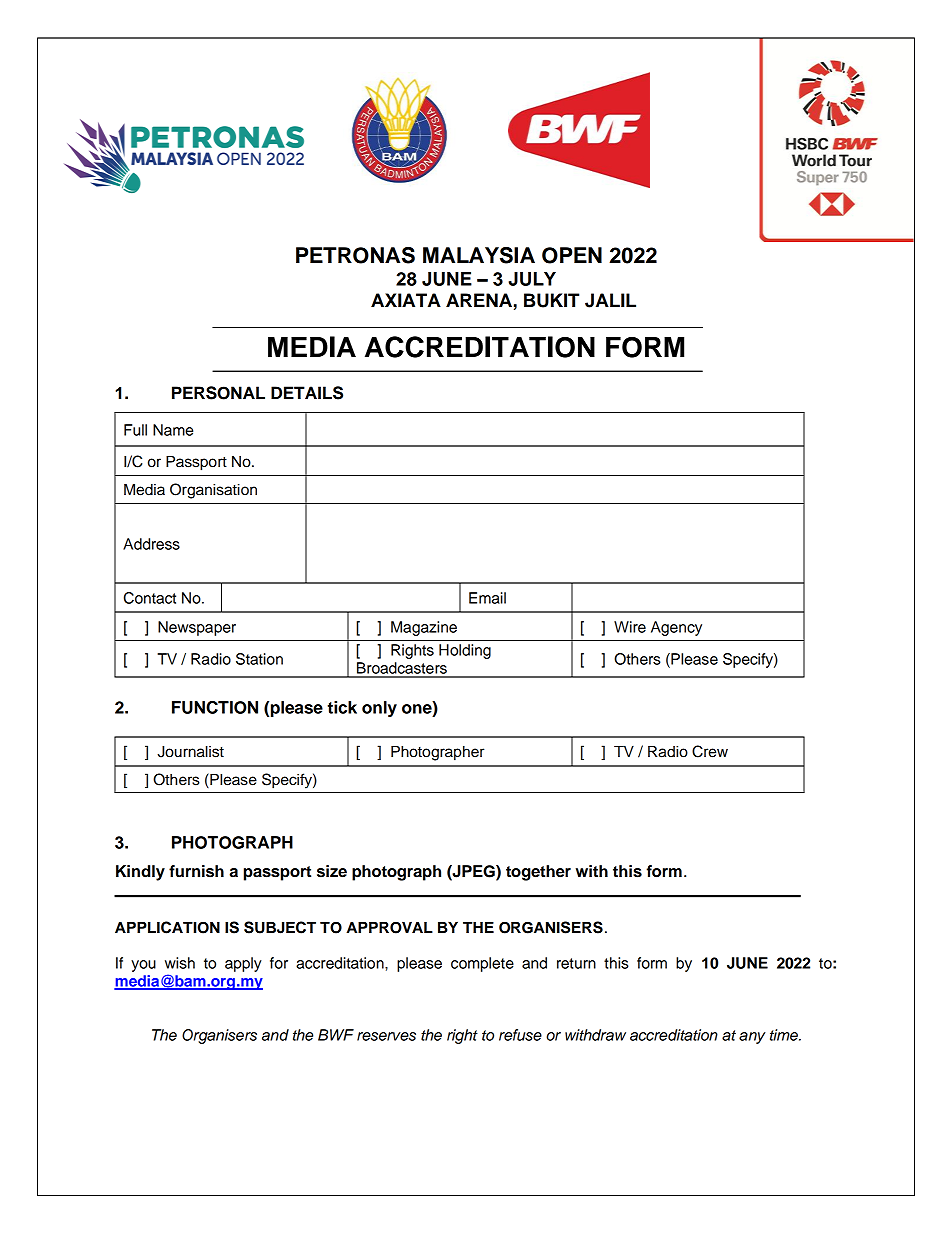 The height and width of the document is (1233, 952). I want to click on apply, so click(243, 964).
